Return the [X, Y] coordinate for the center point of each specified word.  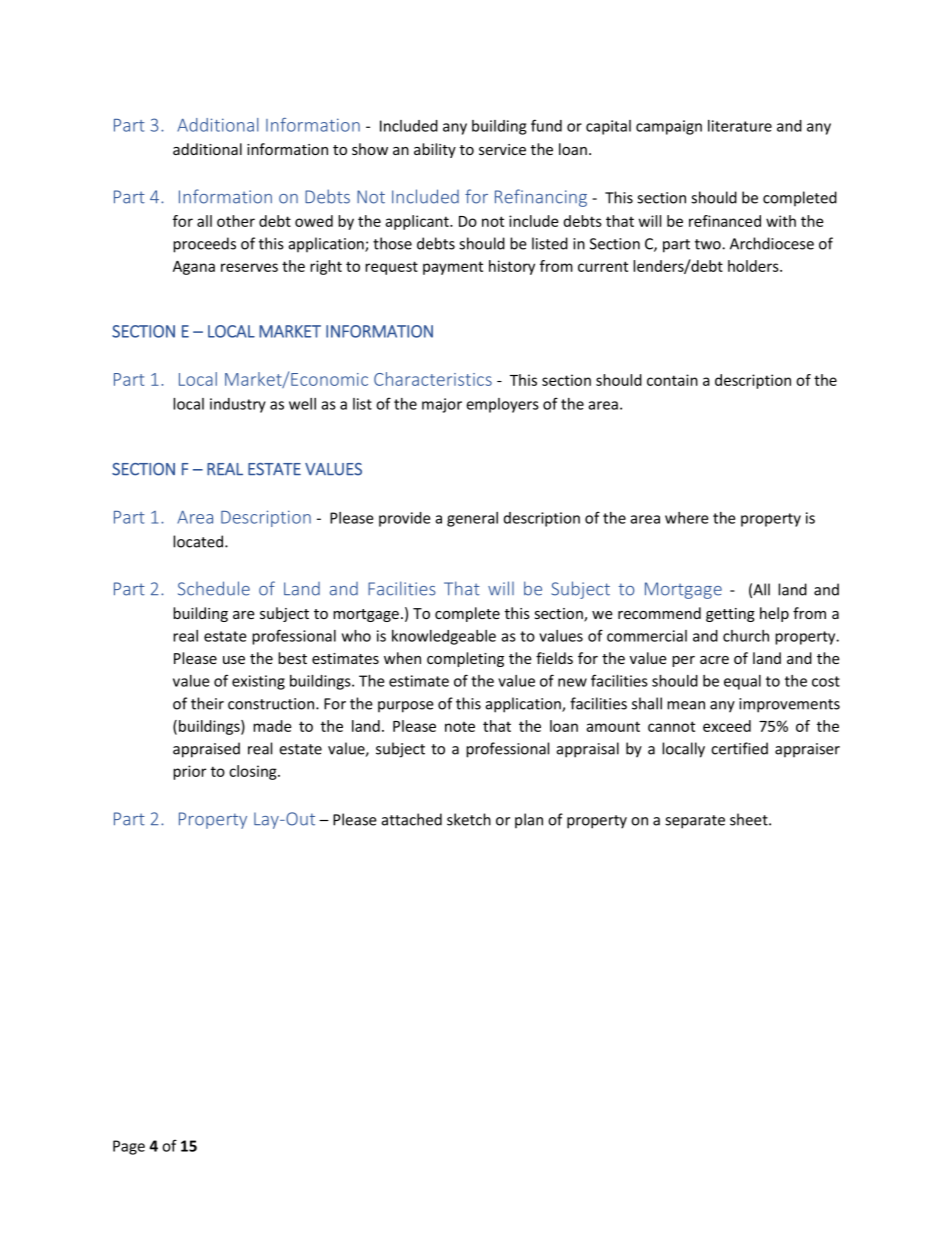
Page [129, 1147]
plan [529, 820]
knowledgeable [444, 637]
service [502, 149]
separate [695, 822]
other [236, 221]
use [234, 660]
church [746, 636]
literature [740, 126]
